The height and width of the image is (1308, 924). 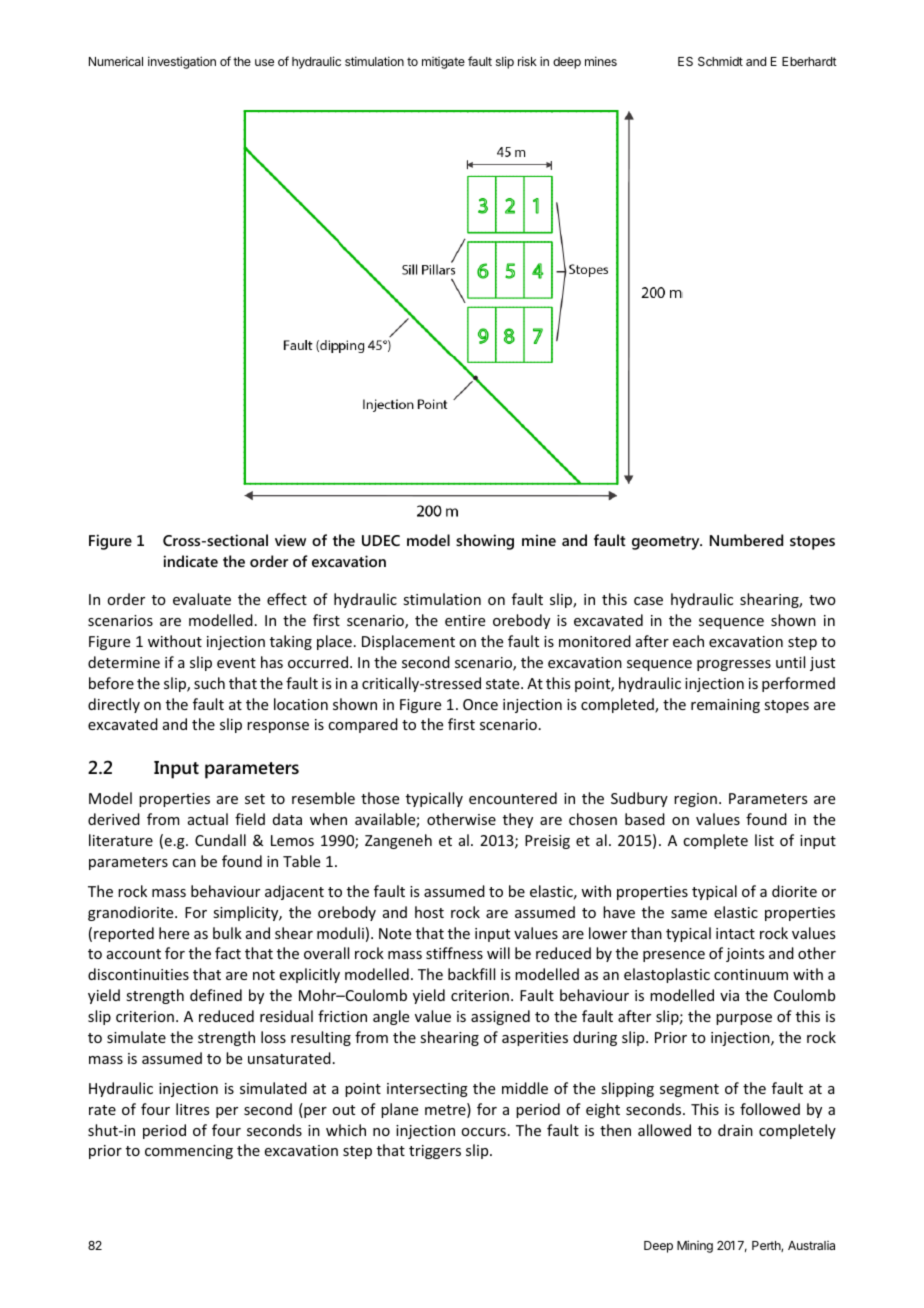 What do you see at coordinates (443, 63) in the image?
I see `mitigate` at bounding box center [443, 63].
